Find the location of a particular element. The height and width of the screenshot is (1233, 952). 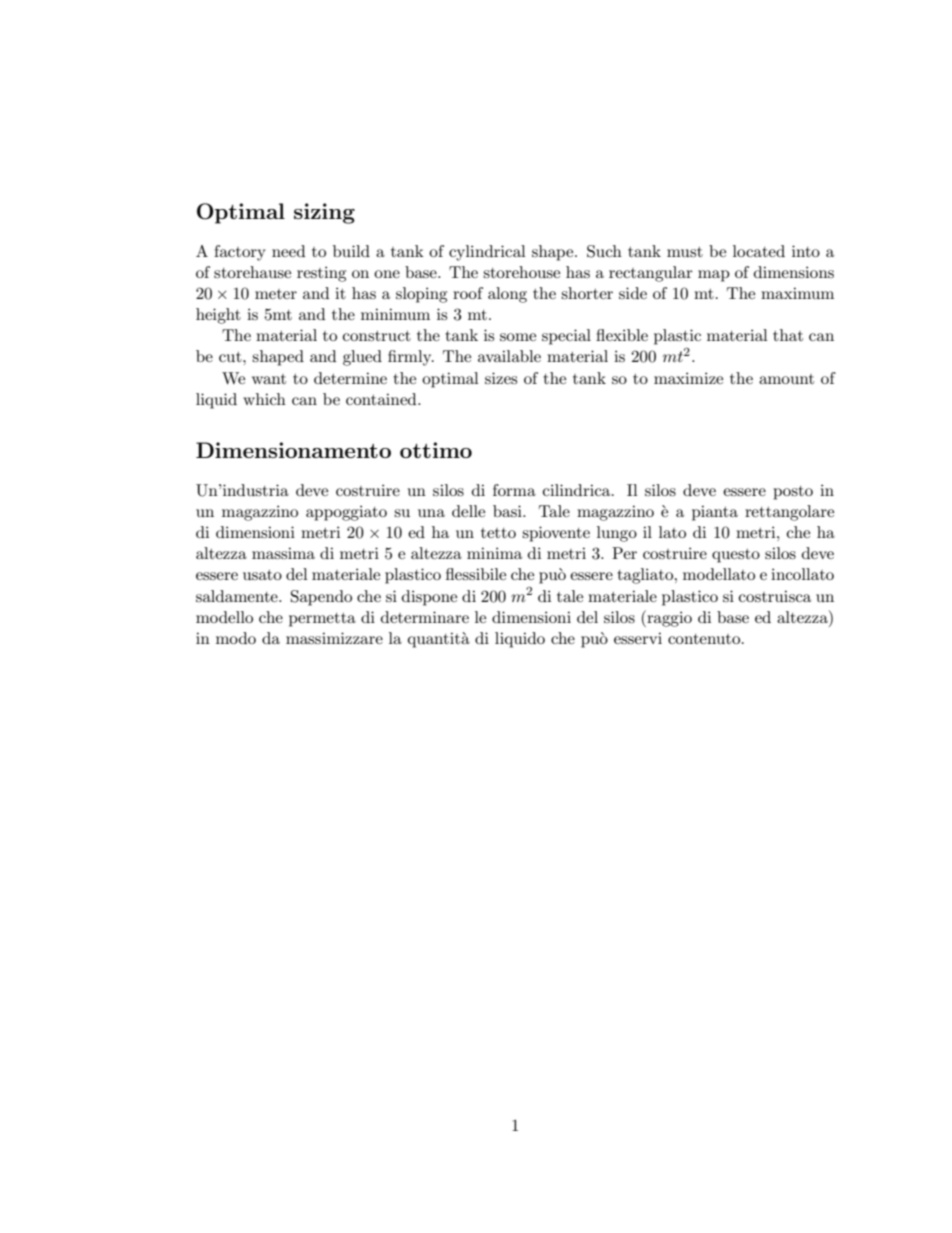

modo is located at coordinates (236, 638).
